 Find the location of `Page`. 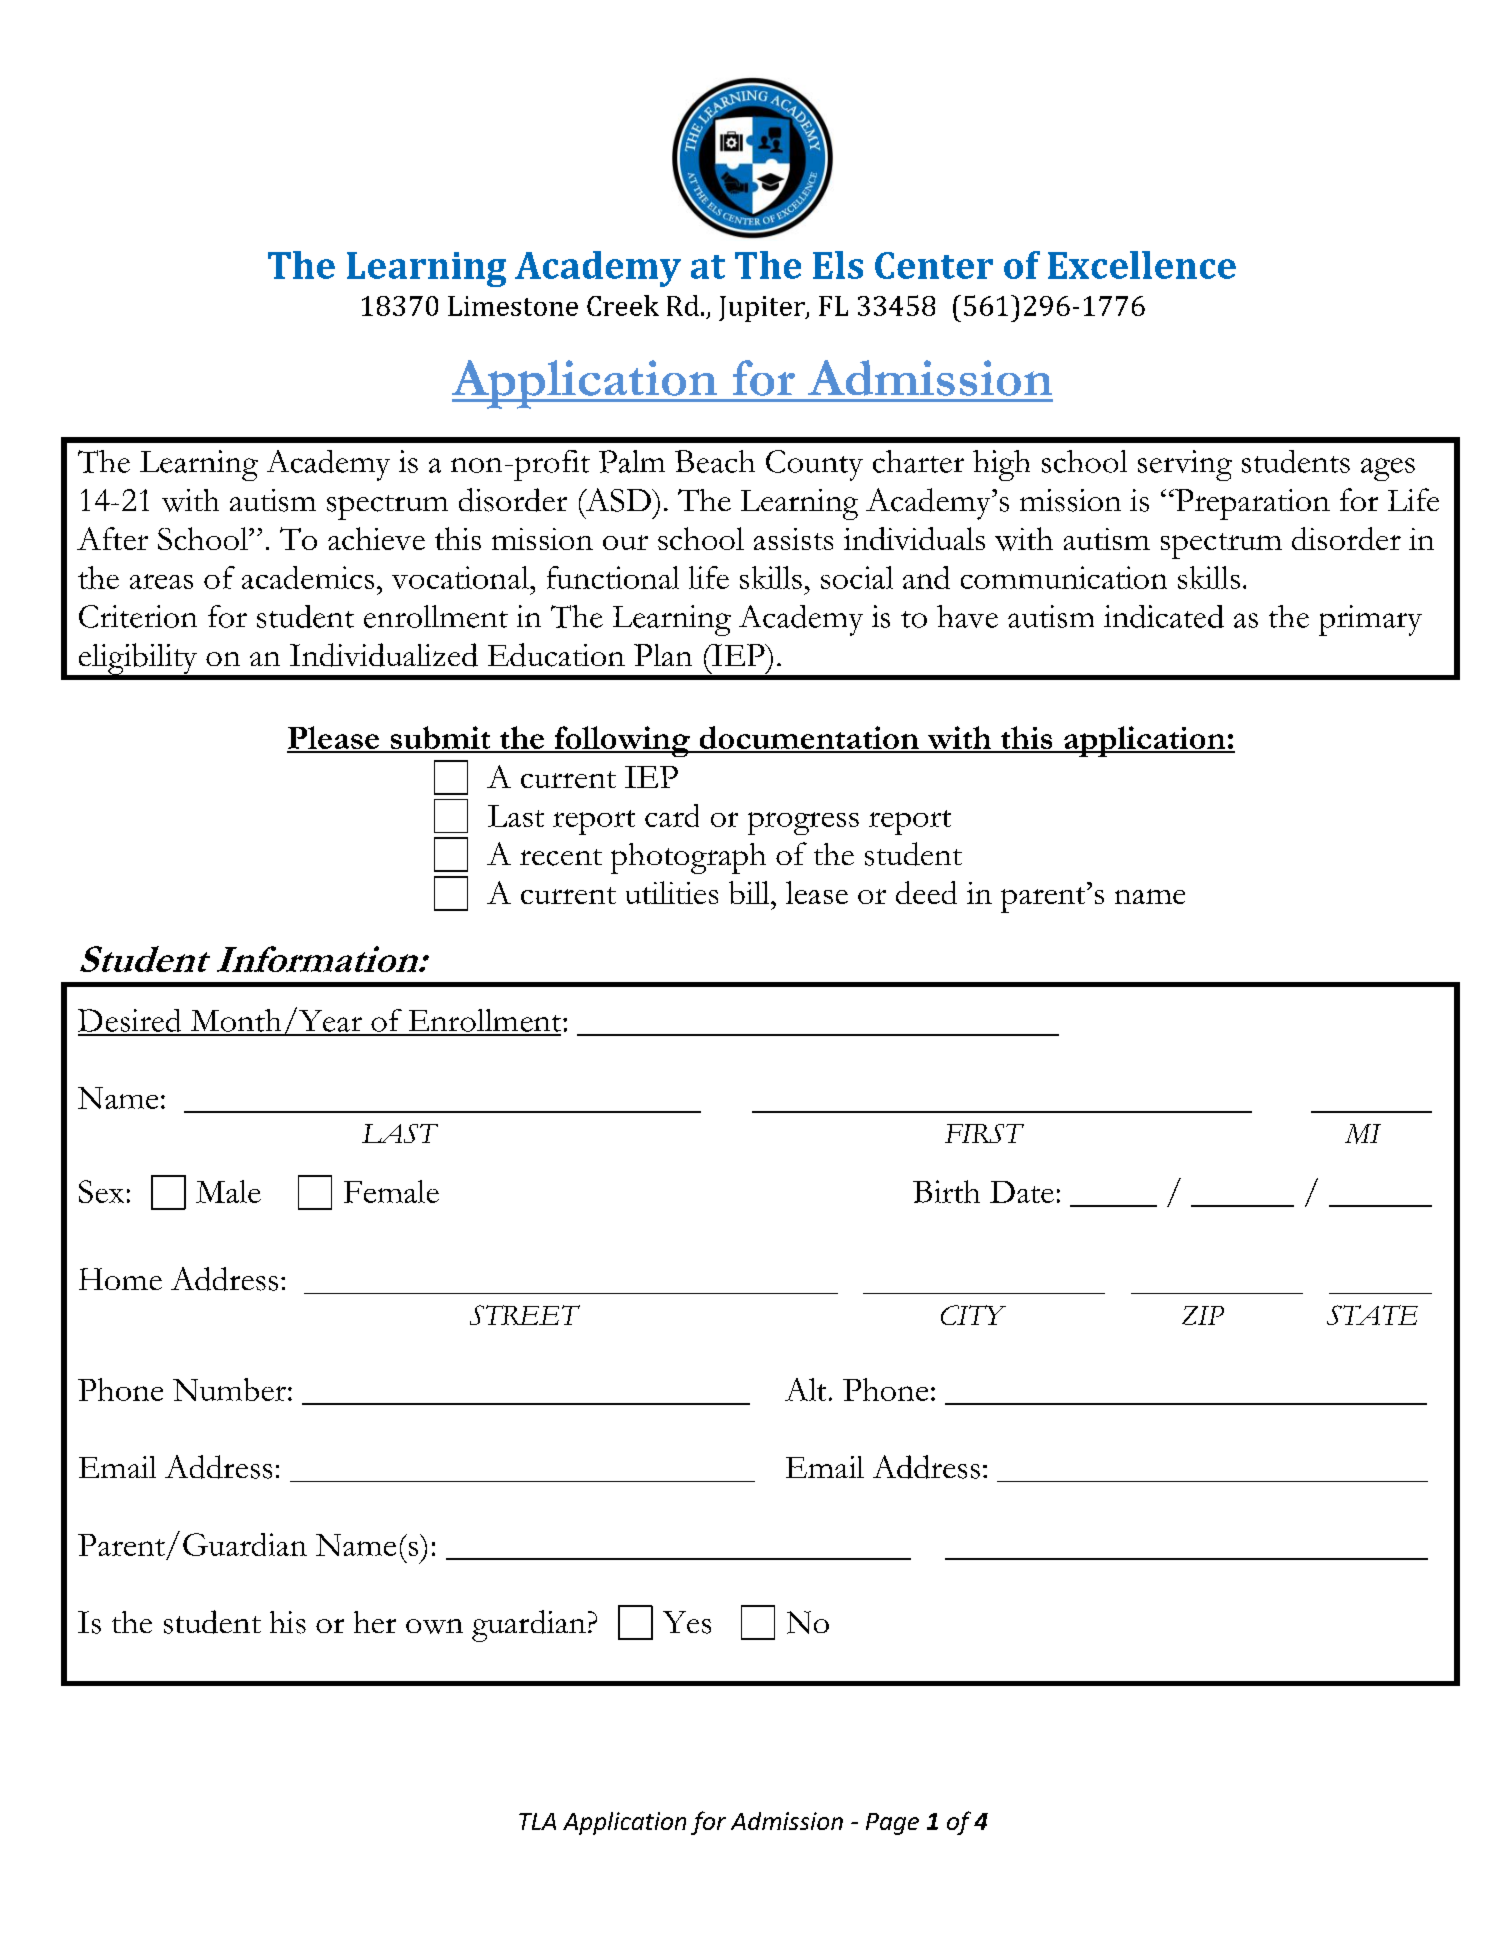

Page is located at coordinates (892, 1824).
